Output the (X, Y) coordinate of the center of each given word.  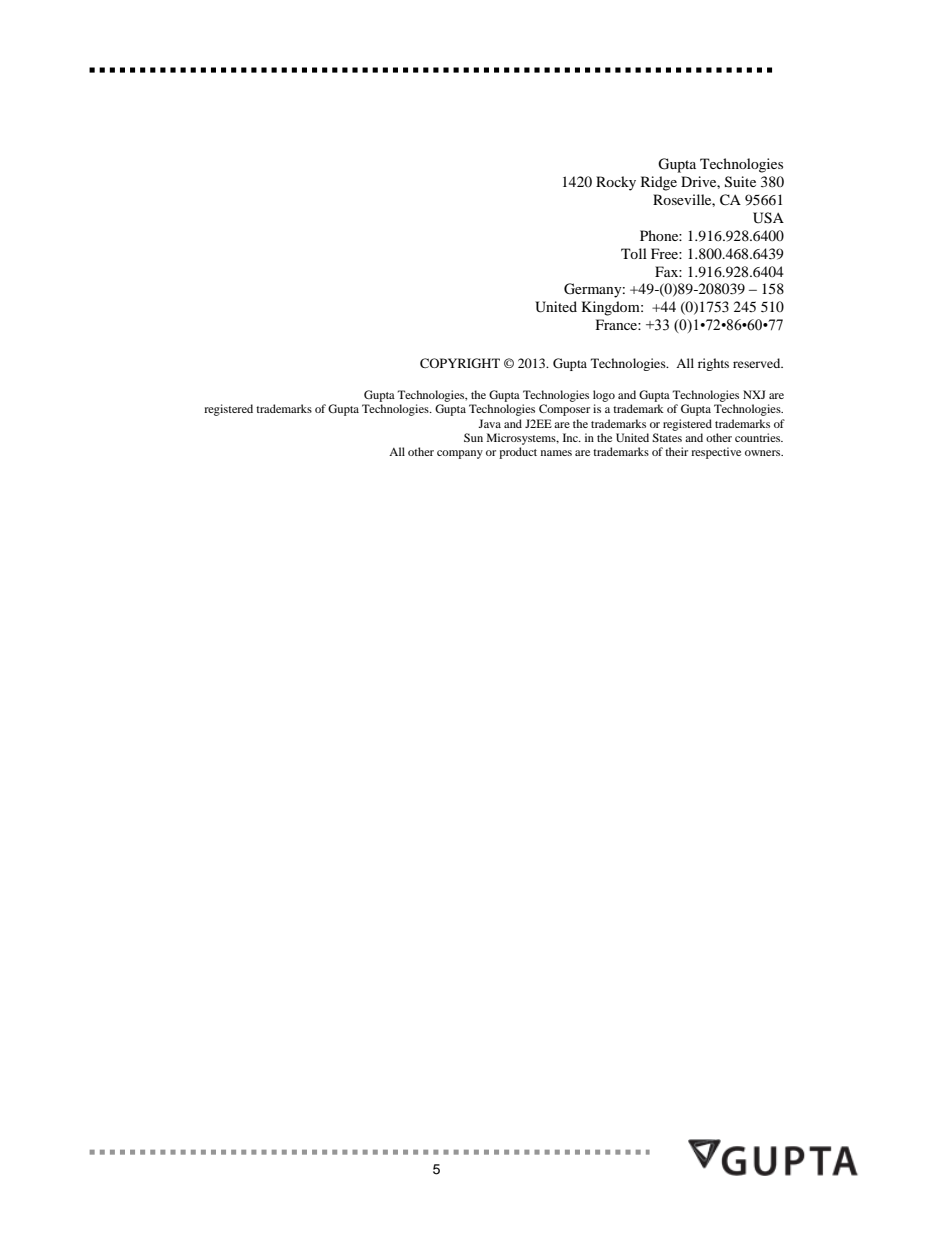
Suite (740, 182)
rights (713, 364)
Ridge (659, 183)
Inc (571, 437)
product (518, 453)
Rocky (616, 183)
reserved (758, 363)
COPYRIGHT (460, 363)
